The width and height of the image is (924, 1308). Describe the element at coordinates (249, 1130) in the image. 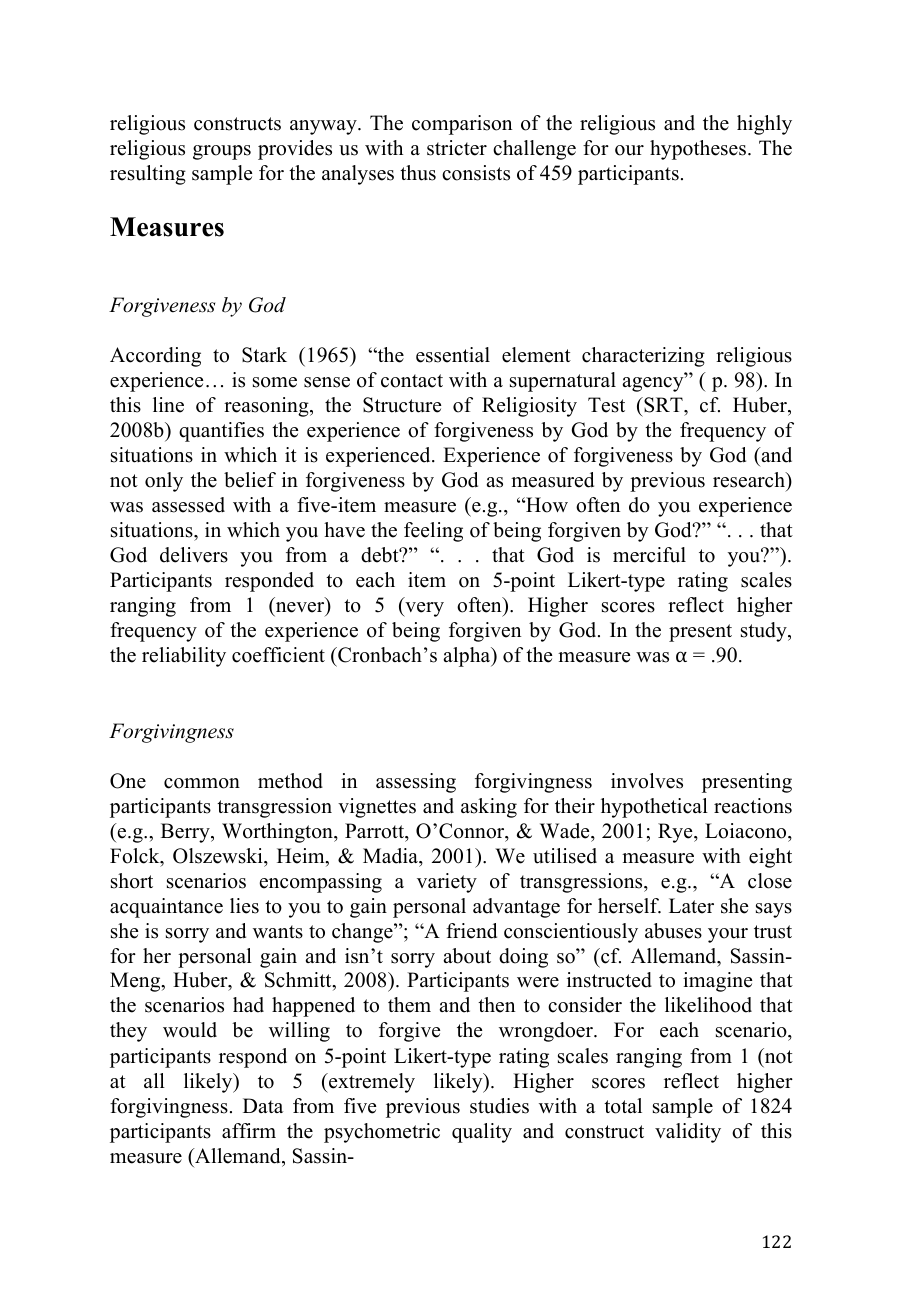

I see `affirm` at that location.
